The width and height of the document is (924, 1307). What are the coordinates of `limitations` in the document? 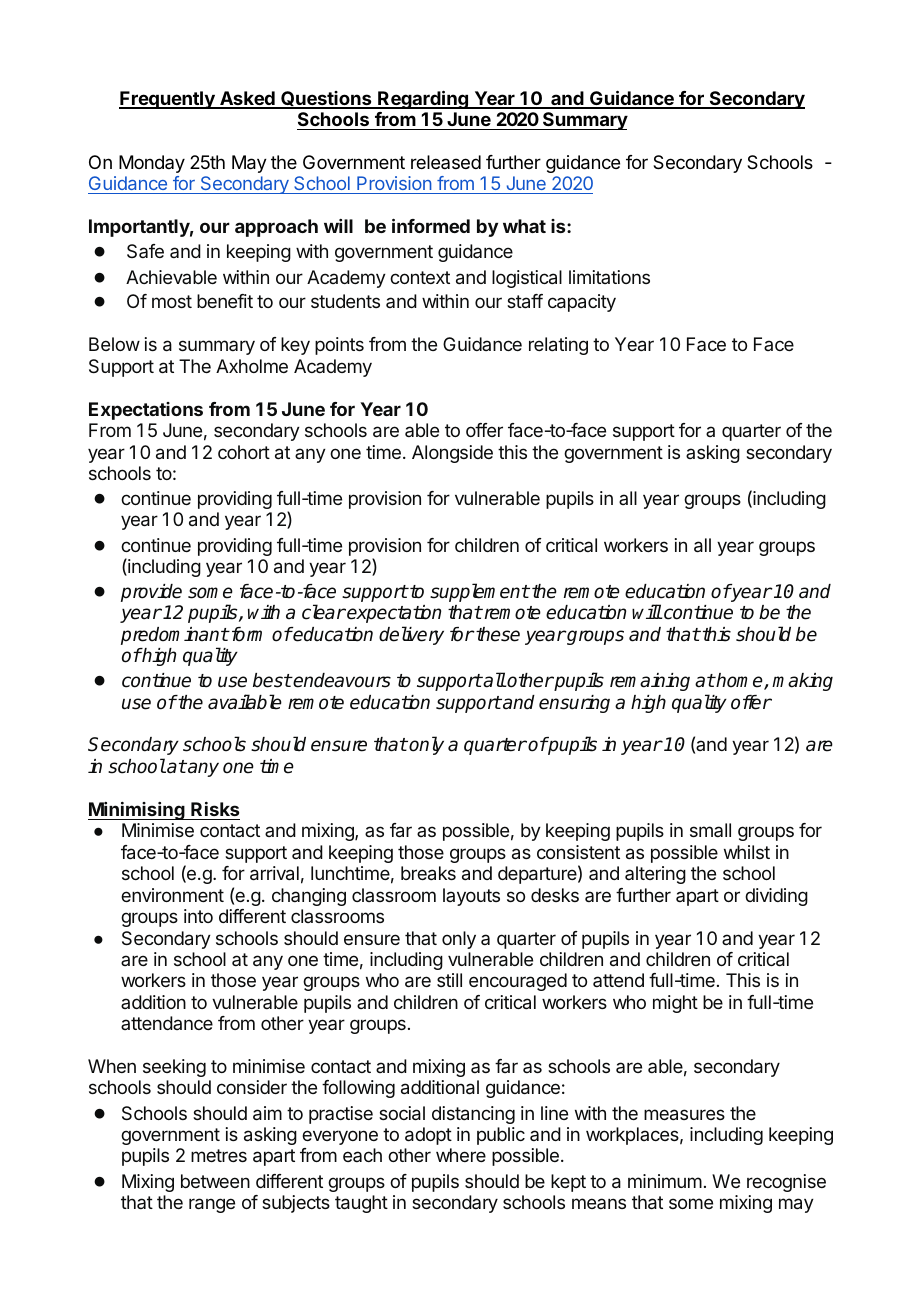 It's located at (609, 277).
